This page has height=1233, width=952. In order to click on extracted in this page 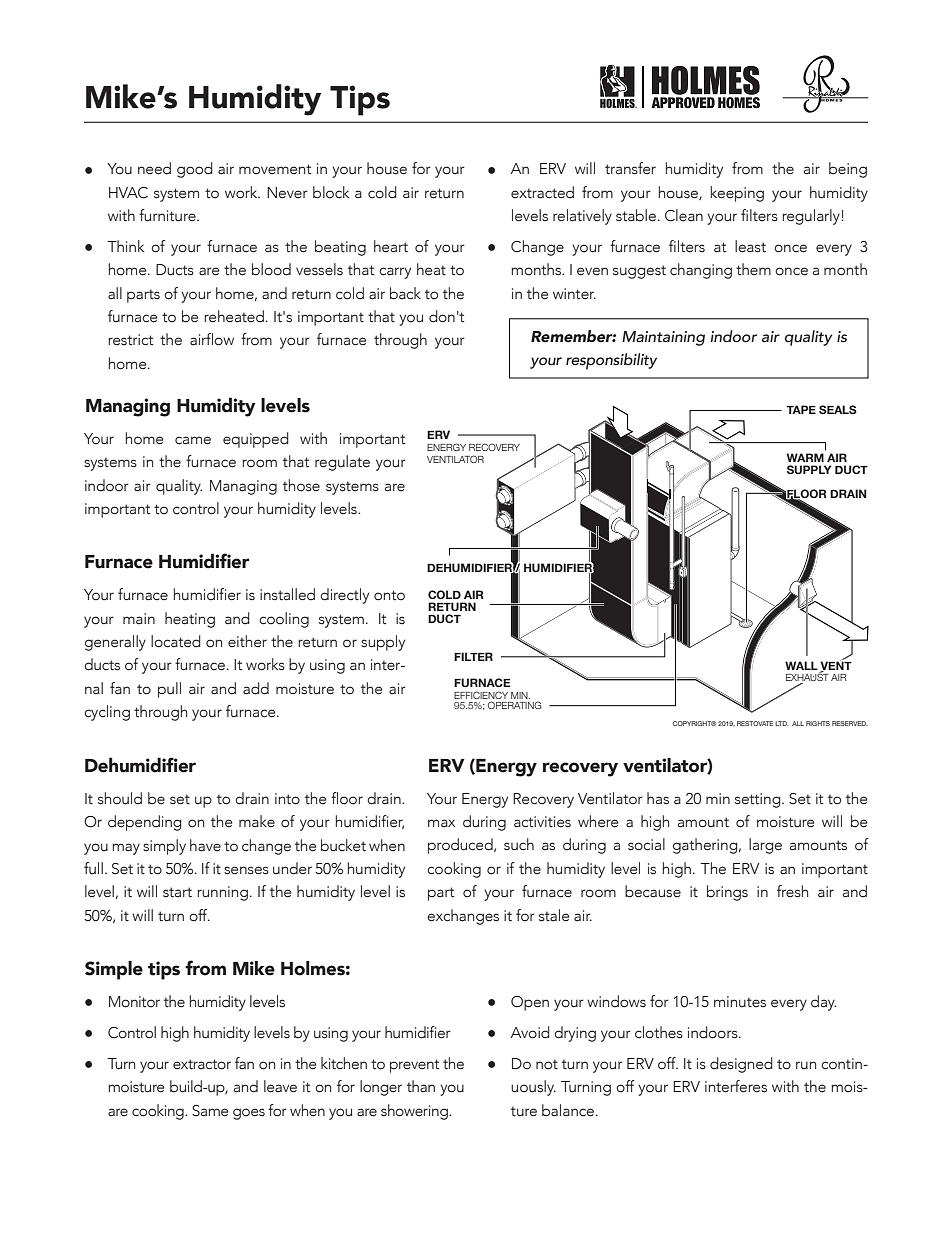, I will do `click(542, 192)`.
